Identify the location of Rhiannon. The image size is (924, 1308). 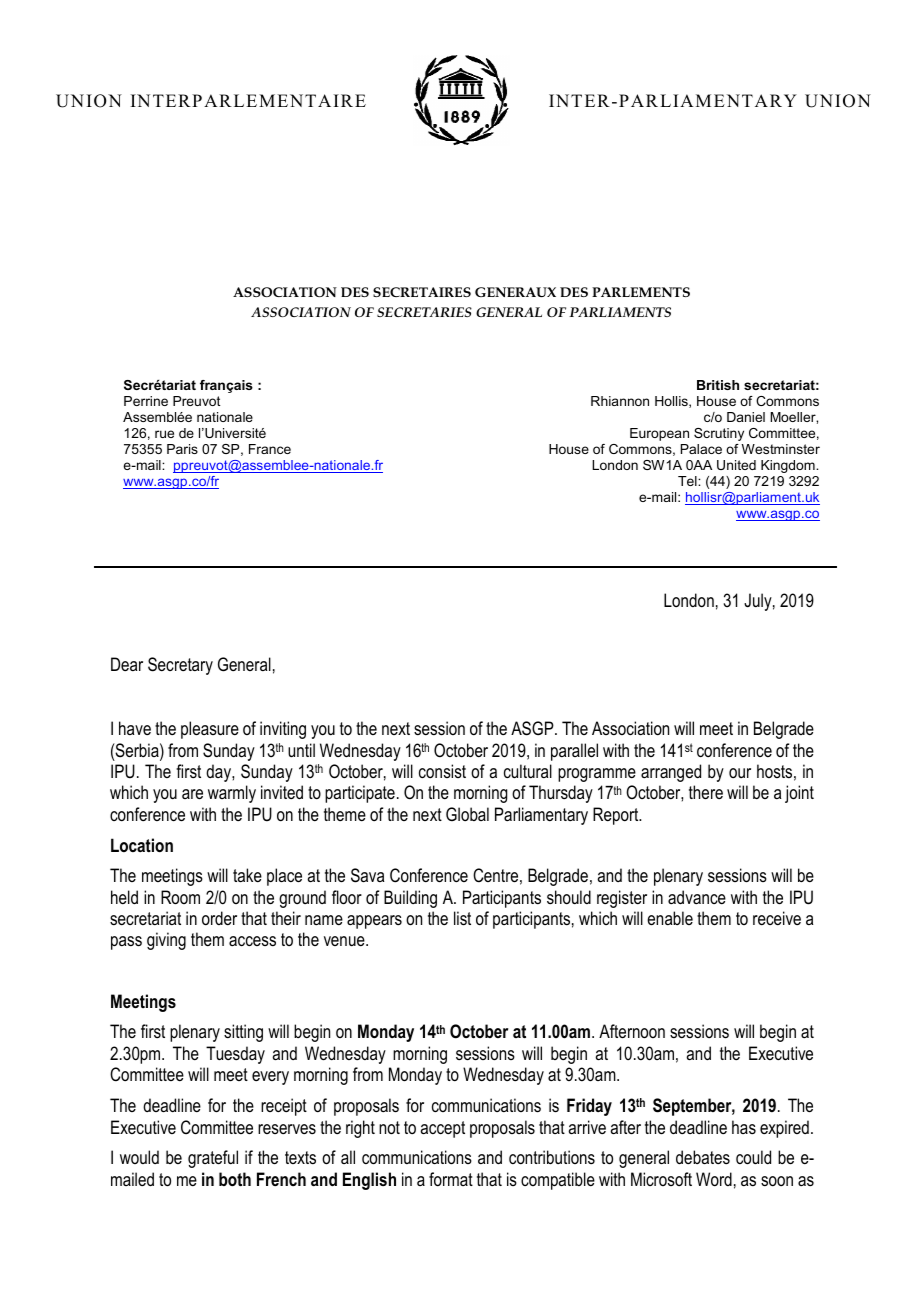
(620, 401).
